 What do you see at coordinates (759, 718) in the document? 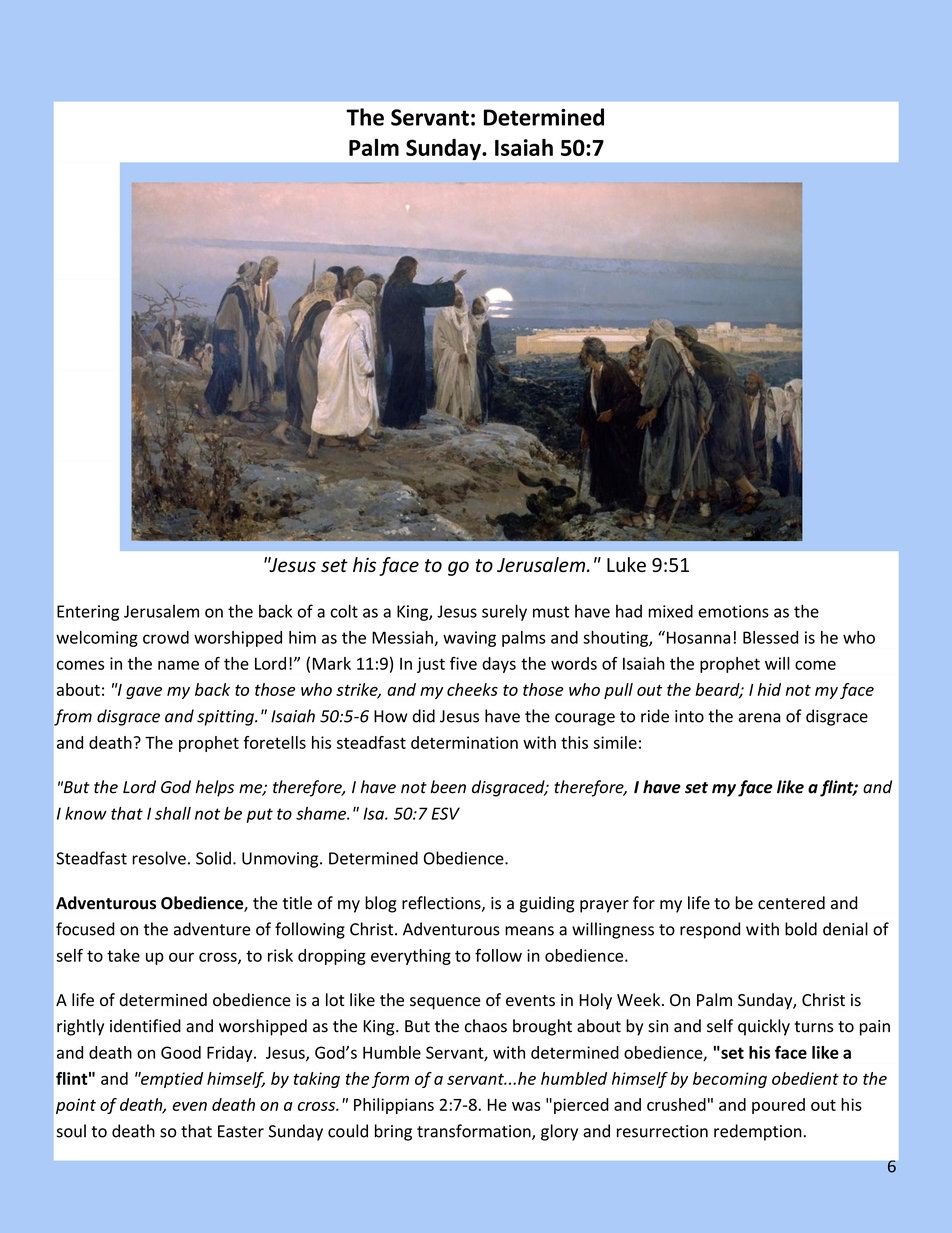
I see `arena` at bounding box center [759, 718].
